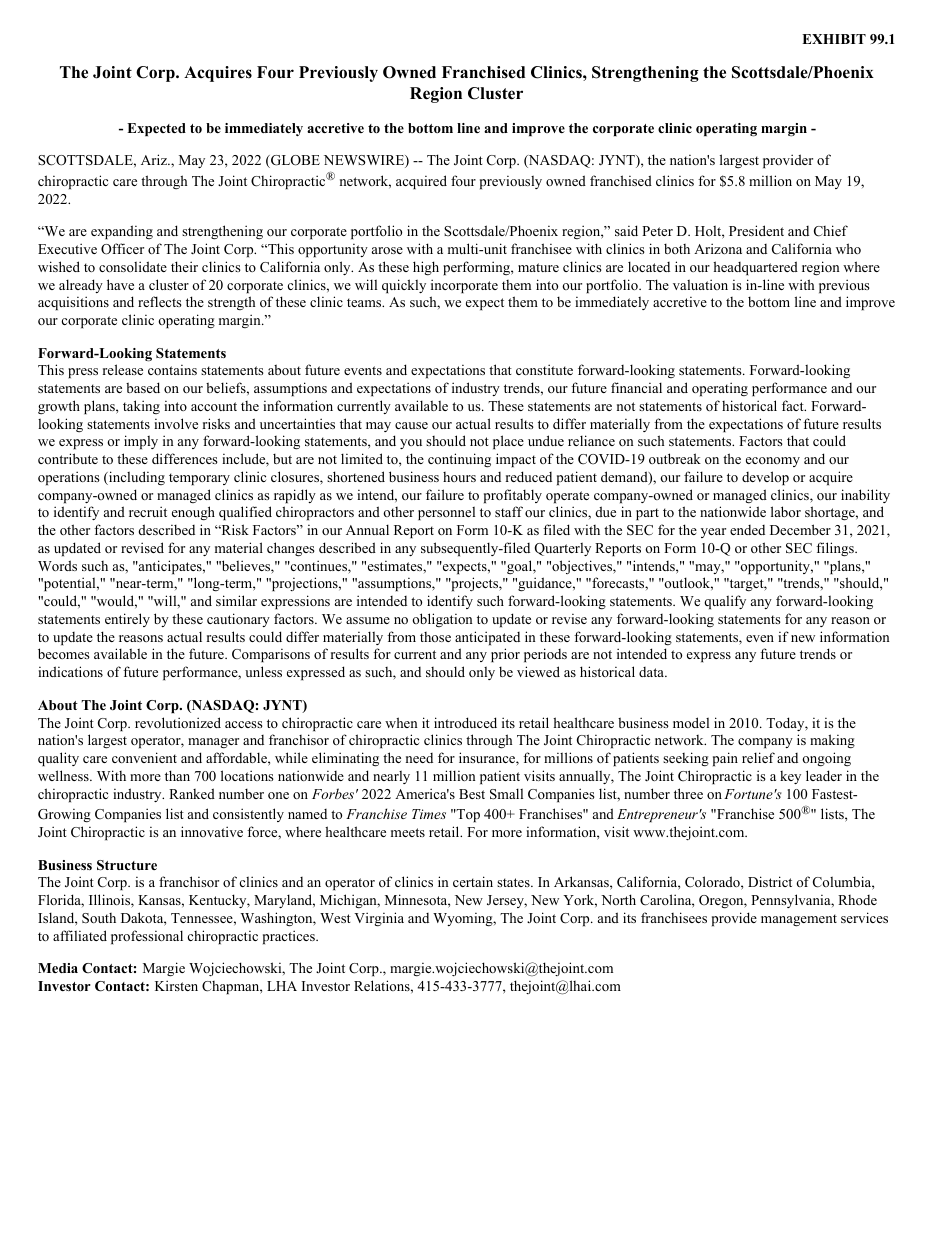  What do you see at coordinates (294, 161) in the image?
I see `GLOBE` at bounding box center [294, 161].
